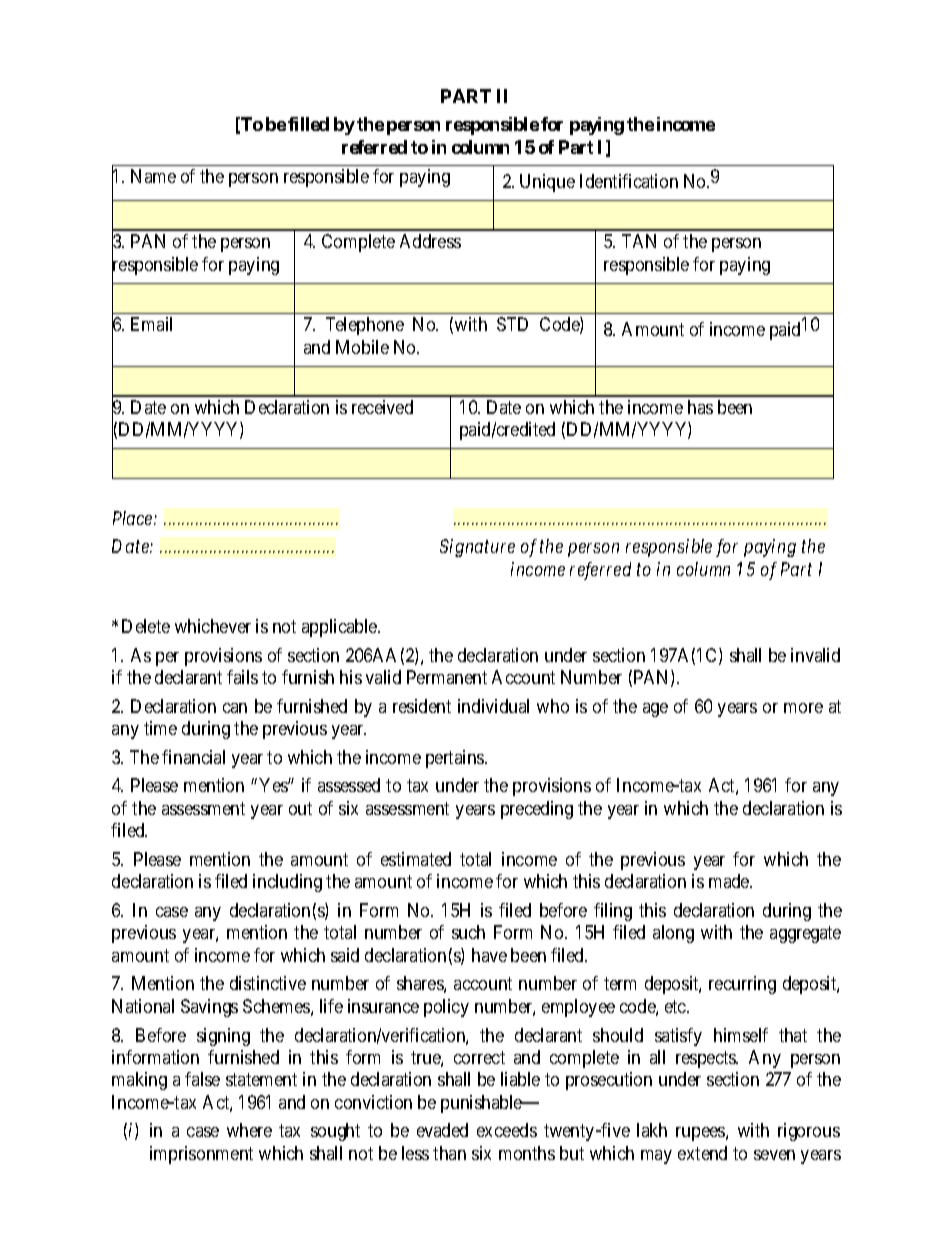  I want to click on pertains, so click(456, 759).
